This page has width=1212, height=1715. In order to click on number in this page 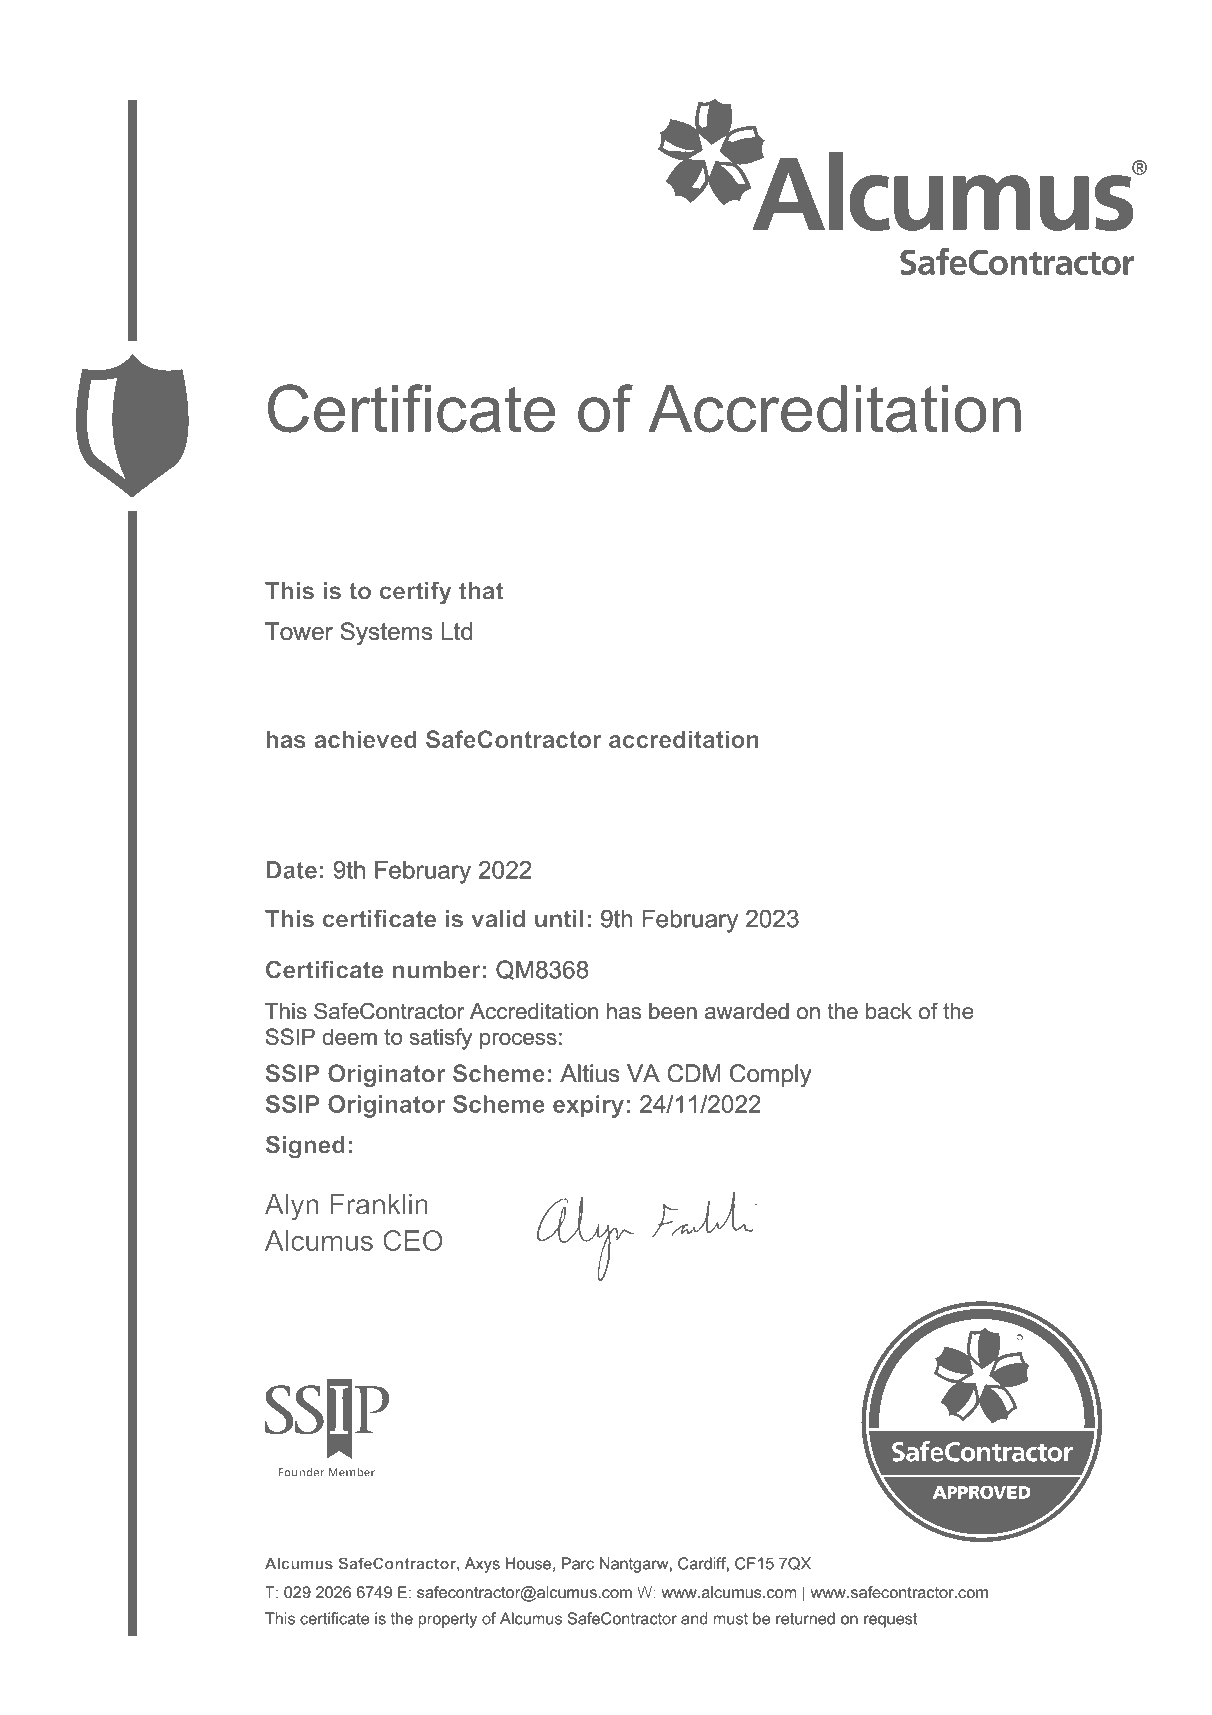, I will do `click(437, 970)`.
